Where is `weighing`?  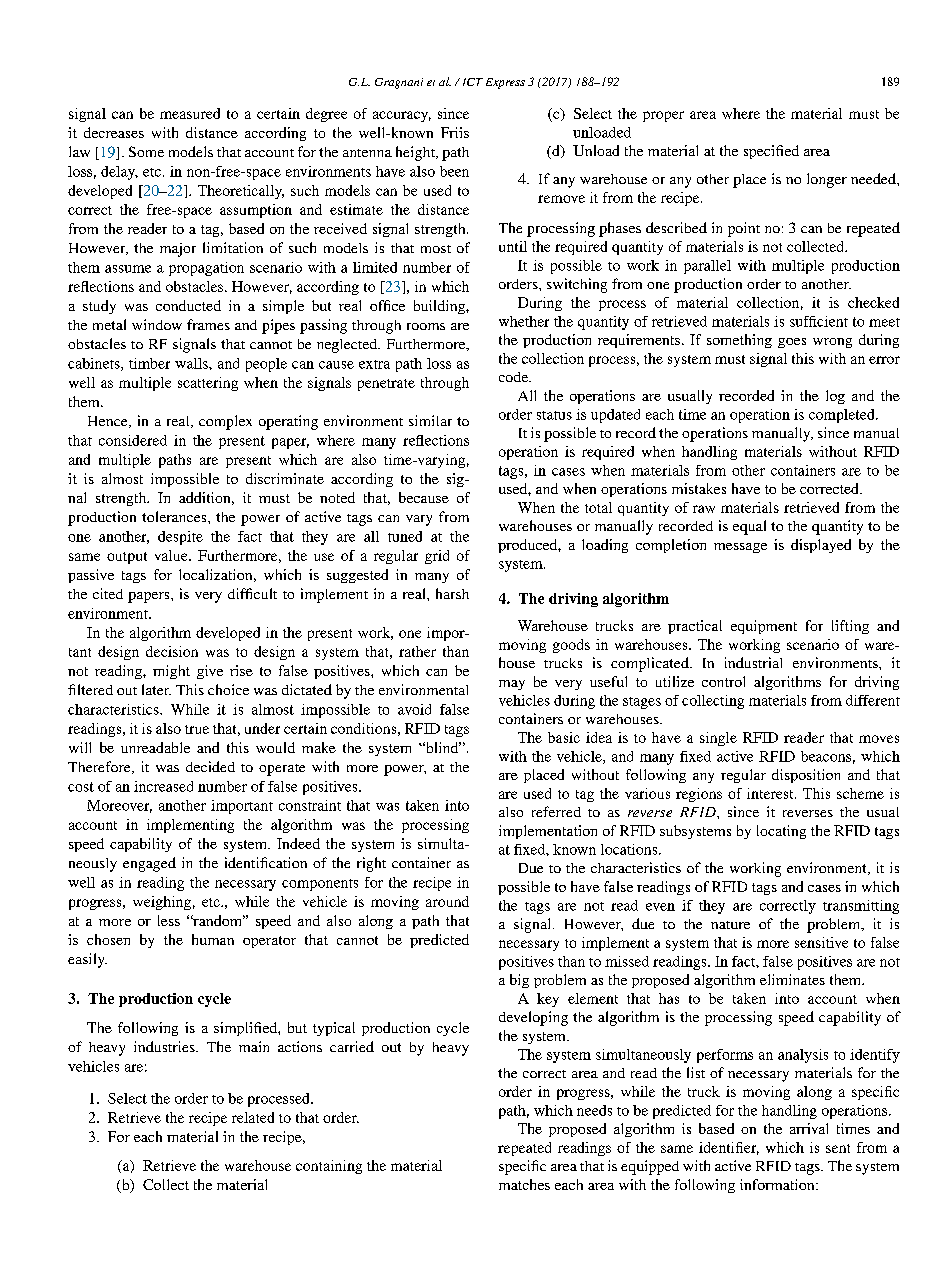
weighing is located at coordinates (162, 903).
